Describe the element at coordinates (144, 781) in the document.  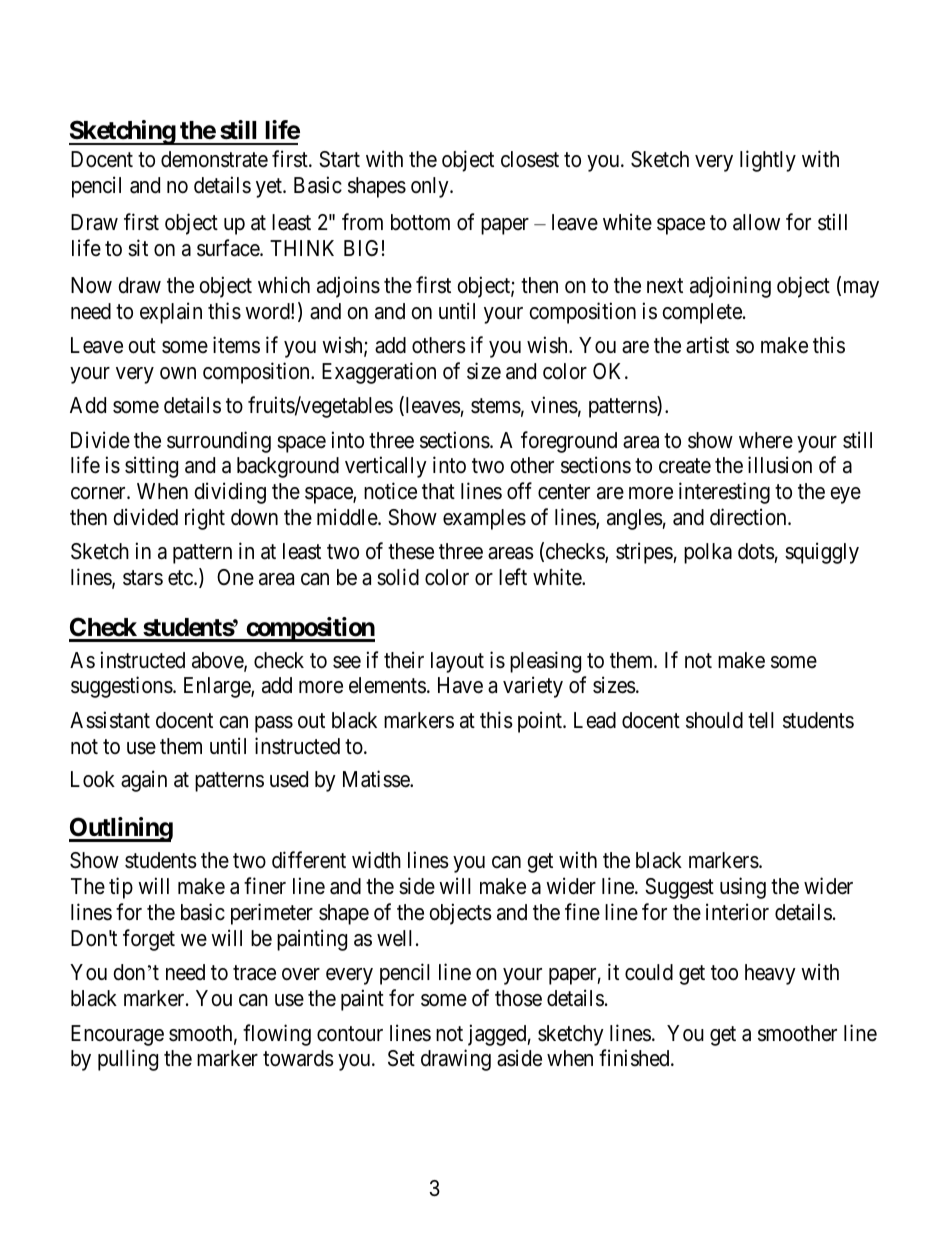
I see `again` at that location.
